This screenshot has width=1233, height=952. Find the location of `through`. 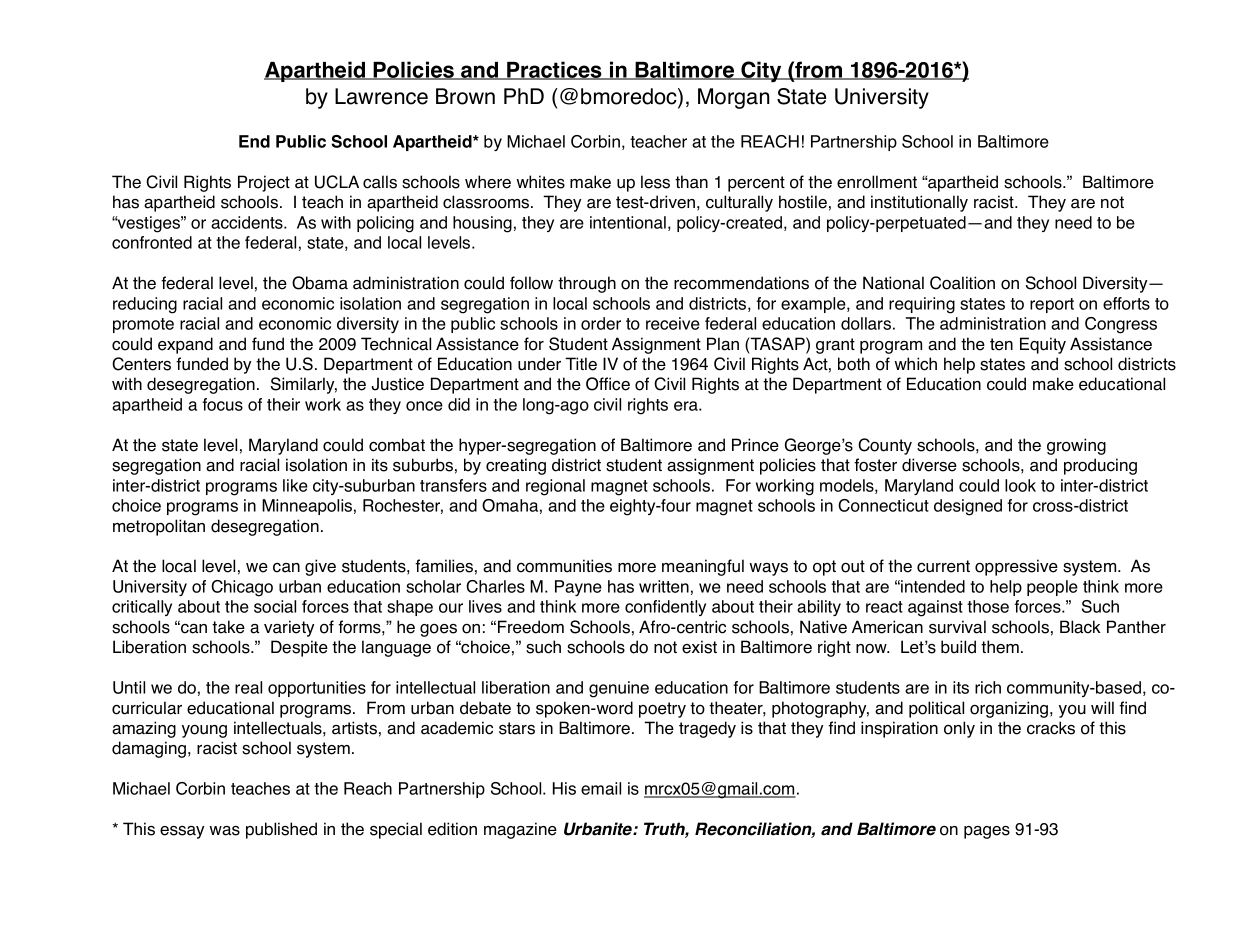

through is located at coordinates (587, 284).
